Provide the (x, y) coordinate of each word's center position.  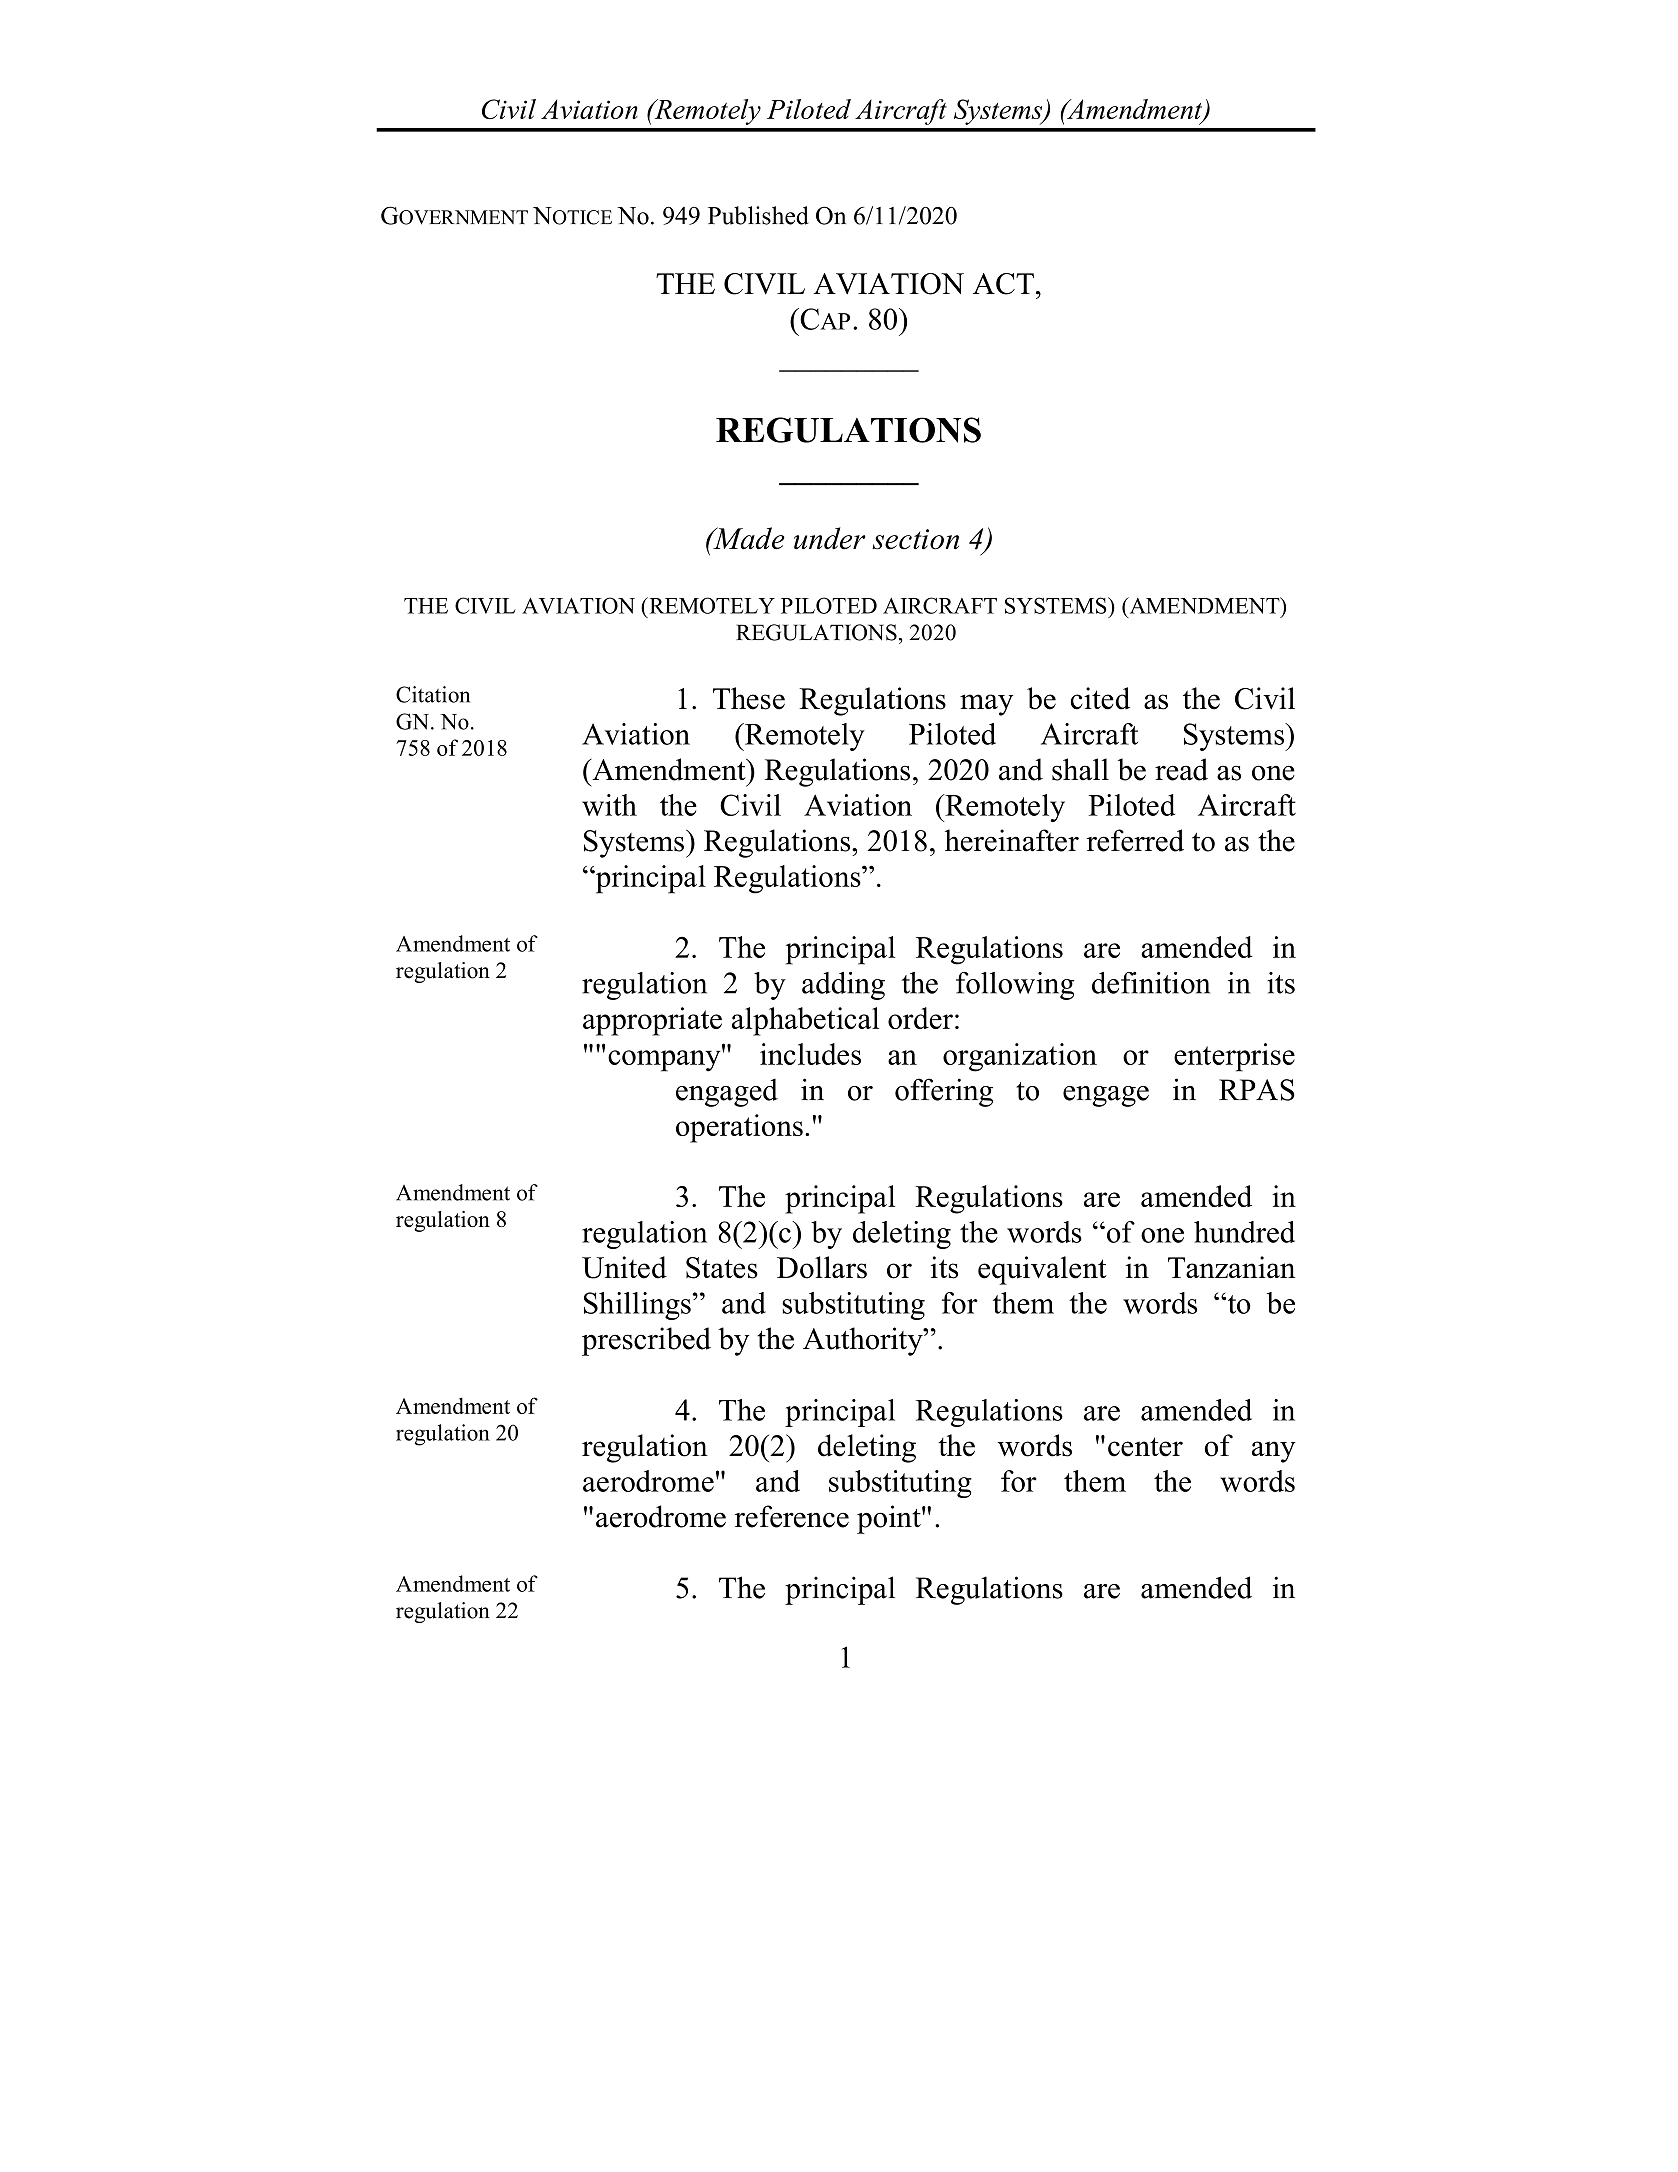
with (609, 805)
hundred (1244, 1232)
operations (739, 1128)
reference (792, 1516)
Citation (433, 694)
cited (1100, 698)
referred (1135, 840)
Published (758, 215)
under (830, 538)
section (915, 539)
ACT (1003, 284)
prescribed (646, 1341)
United (624, 1267)
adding (843, 986)
